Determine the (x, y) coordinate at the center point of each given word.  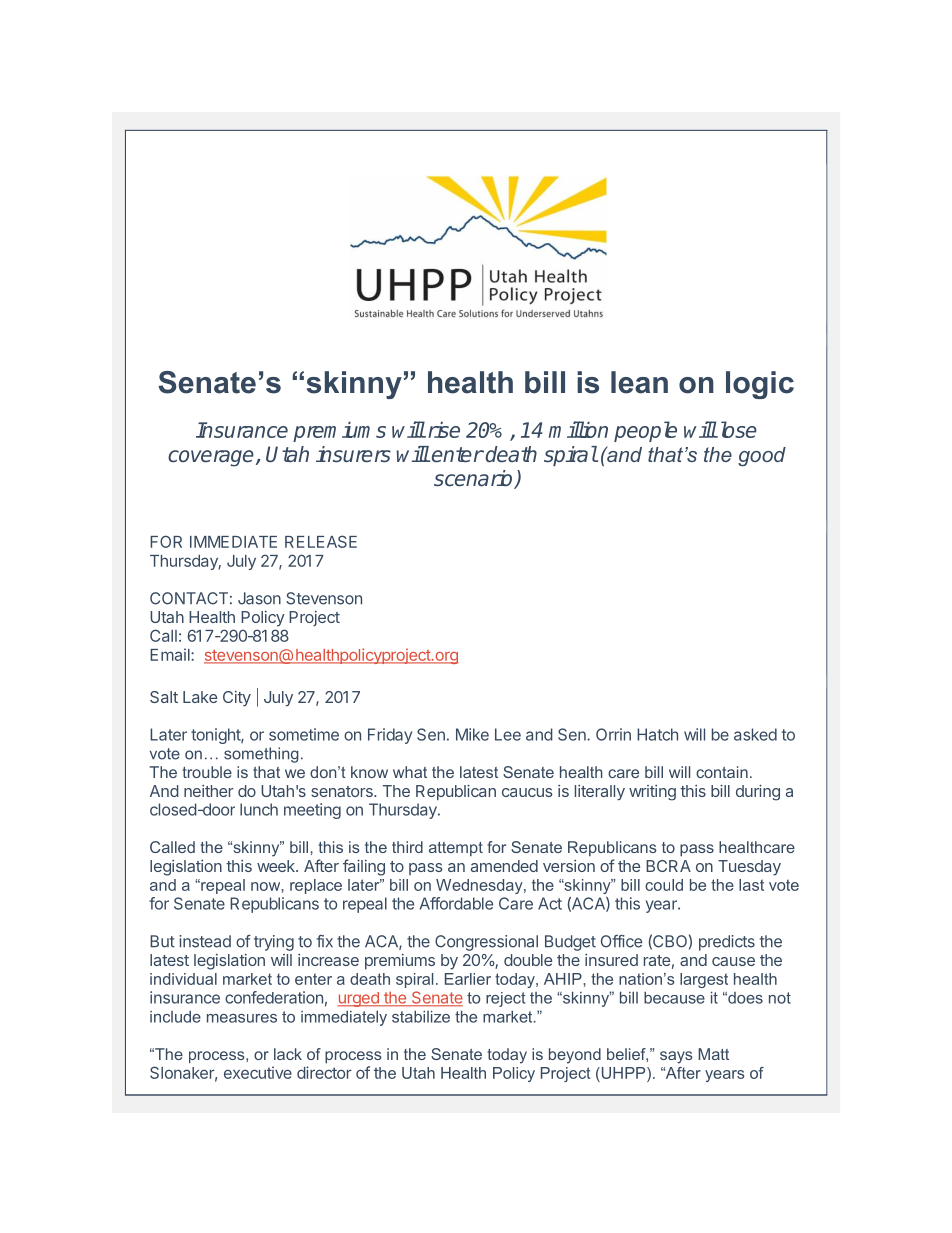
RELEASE (321, 541)
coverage (212, 458)
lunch (259, 809)
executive (258, 1072)
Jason (259, 598)
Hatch (657, 734)
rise (442, 429)
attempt (456, 849)
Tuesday (749, 868)
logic (760, 385)
